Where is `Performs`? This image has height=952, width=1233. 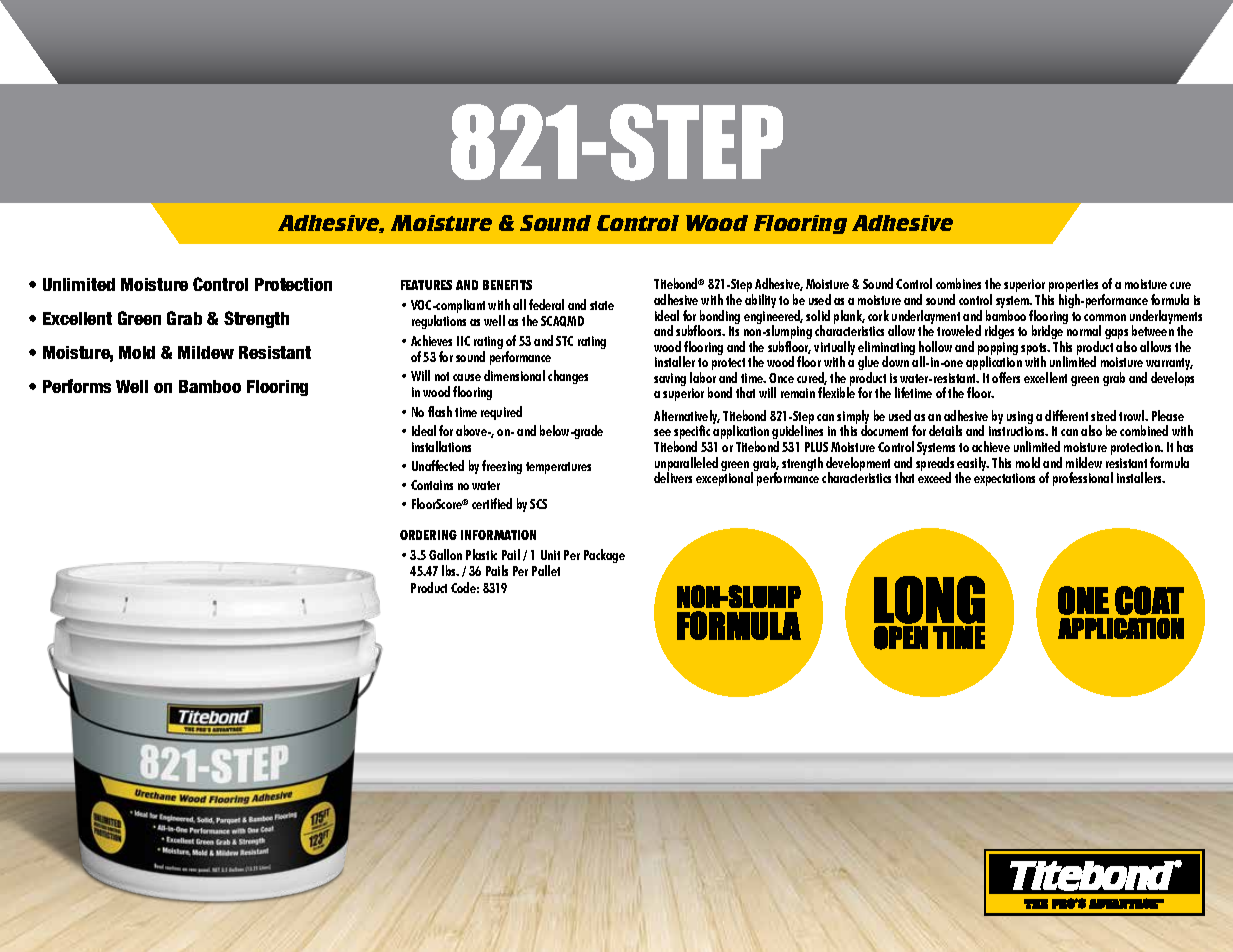
Performs is located at coordinates (77, 386).
